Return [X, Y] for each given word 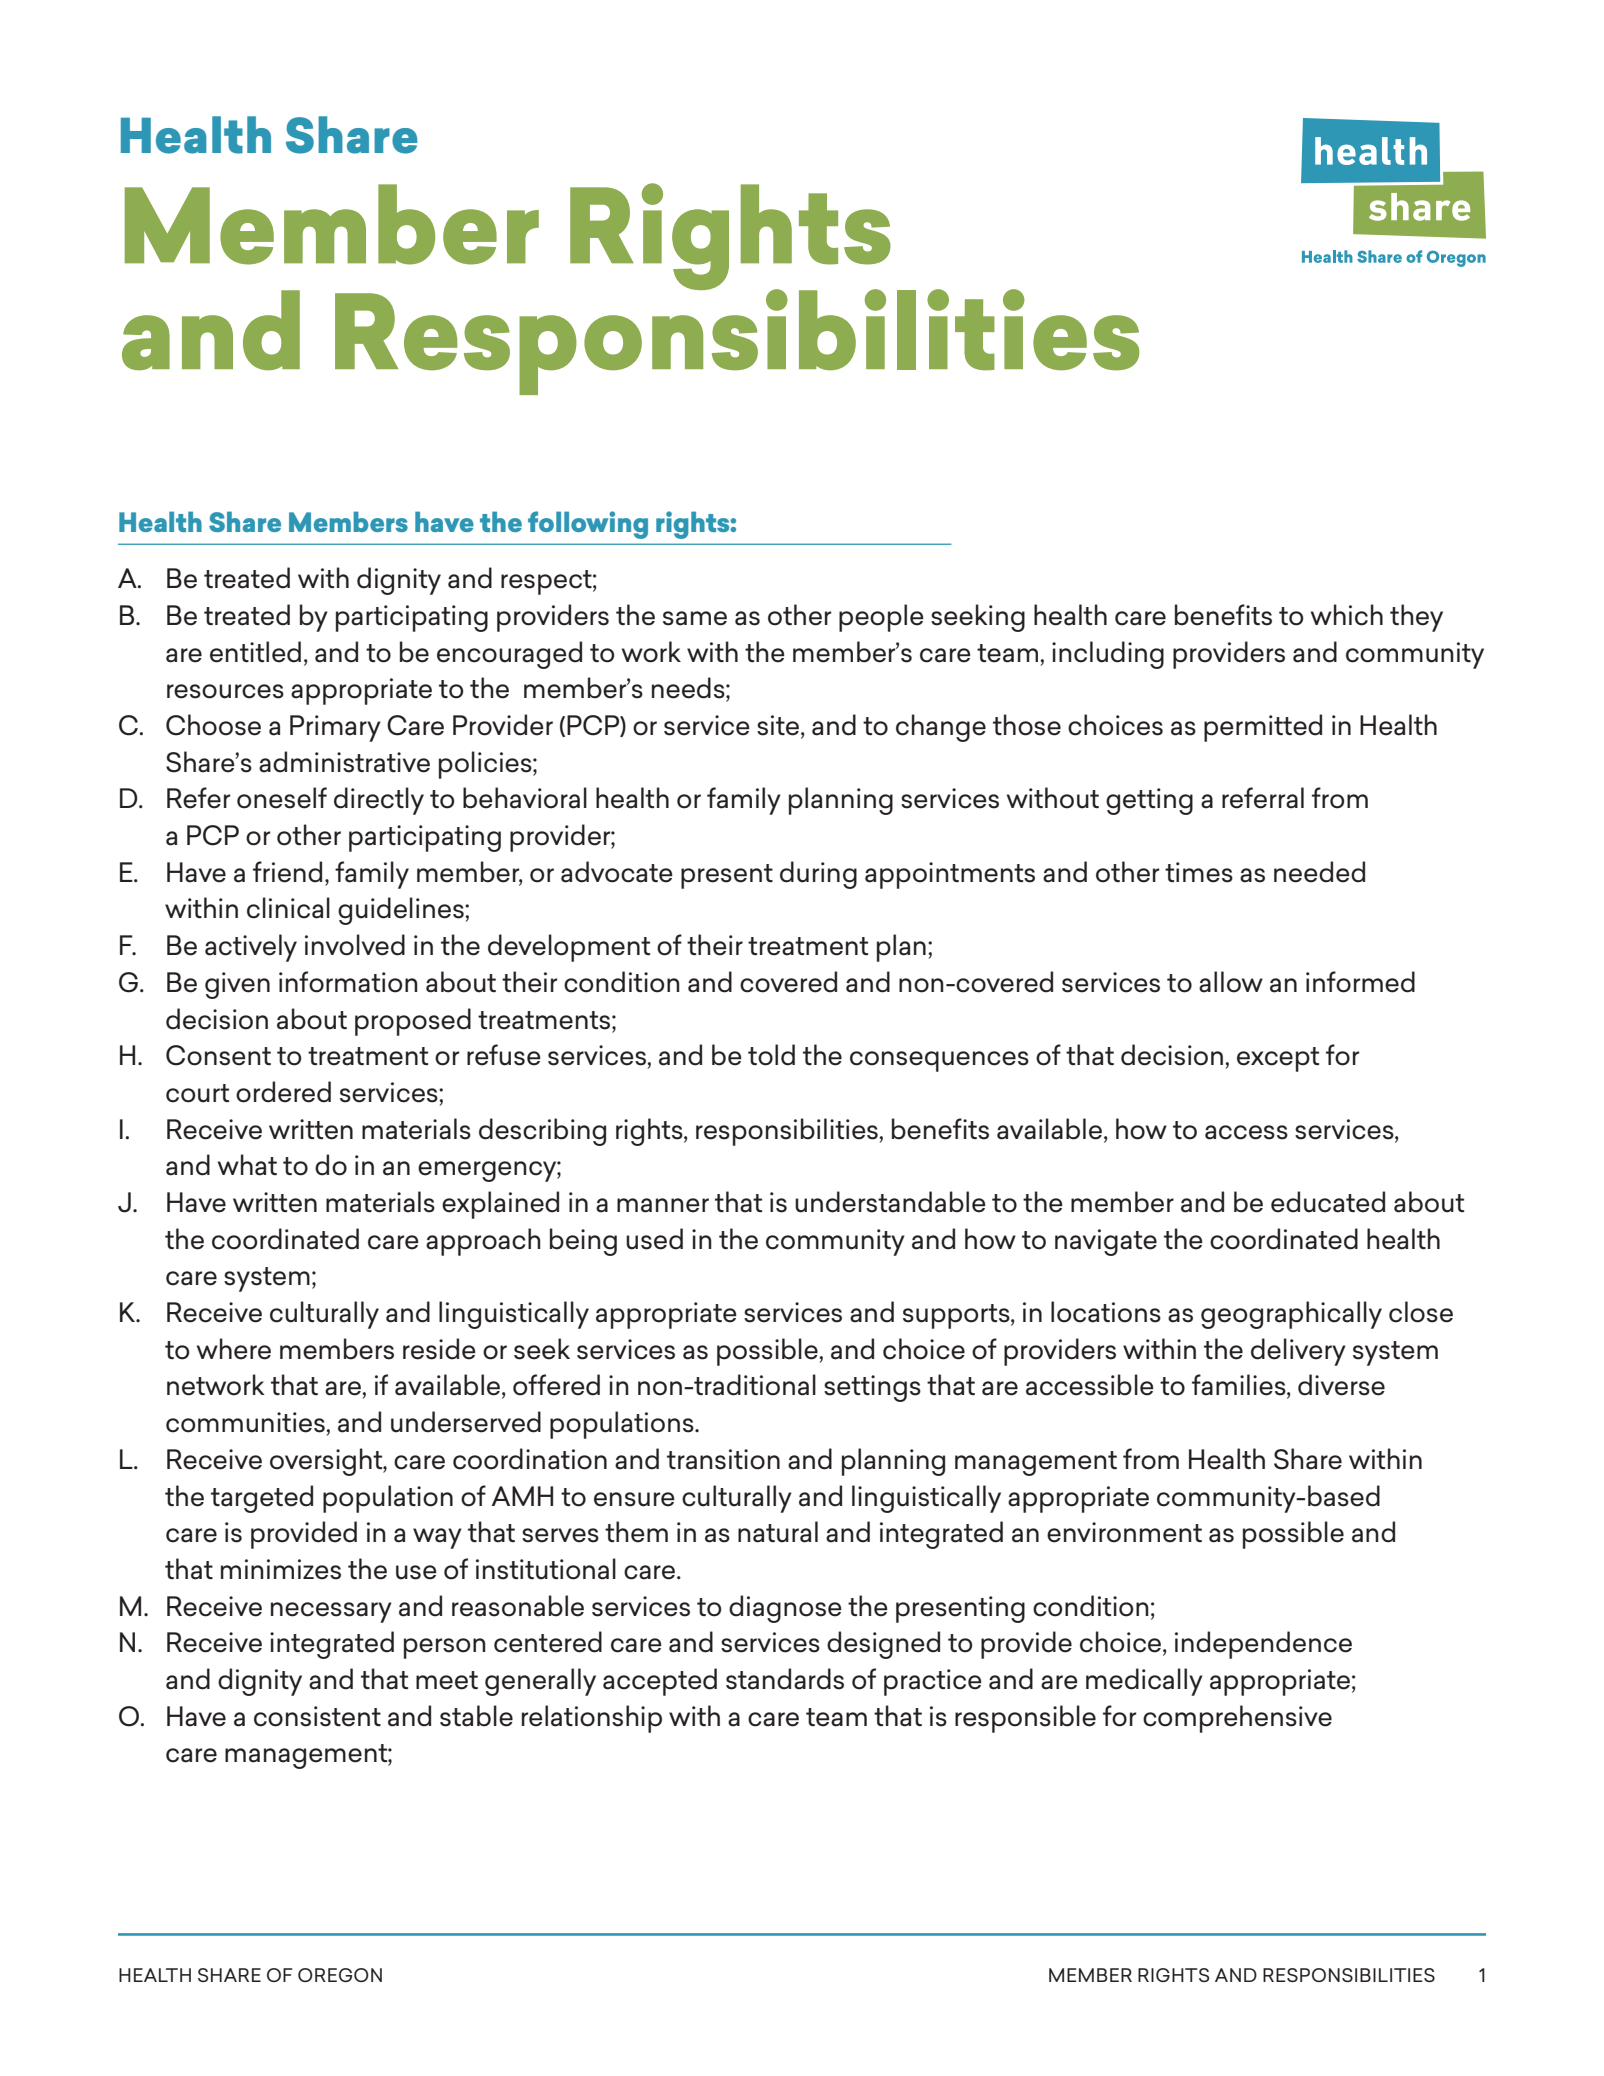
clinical [288, 908]
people [881, 618]
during [818, 875]
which [1347, 615]
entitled [255, 652]
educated [1328, 1202]
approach [483, 1242]
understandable [890, 1202]
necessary [331, 1612]
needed [1319, 872]
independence [1263, 1645]
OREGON [340, 1975]
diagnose [785, 1609]
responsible [1025, 1719]
